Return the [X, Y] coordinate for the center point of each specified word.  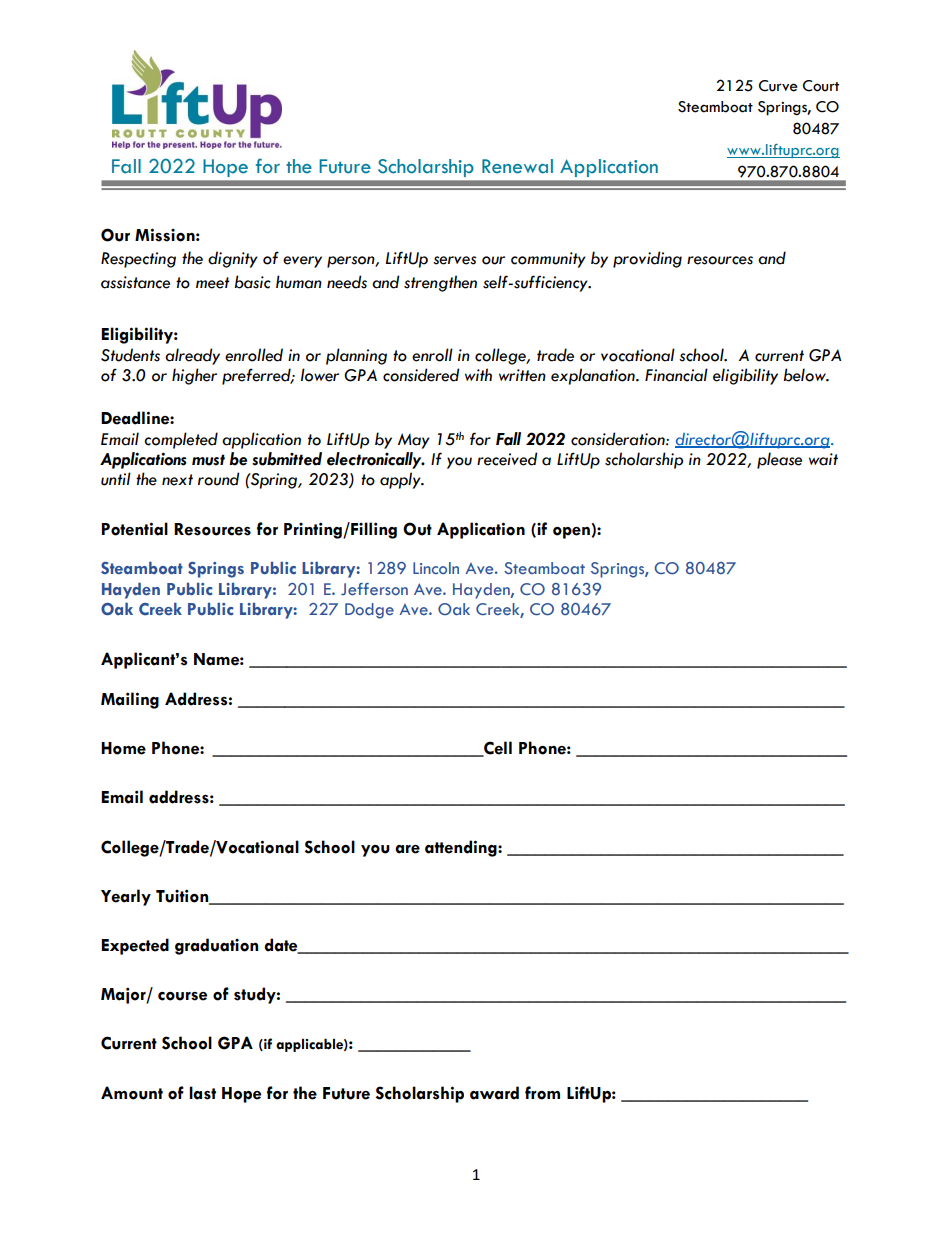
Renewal [517, 166]
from [542, 1093]
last [202, 1093]
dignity [233, 259]
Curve [778, 86]
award [494, 1093]
